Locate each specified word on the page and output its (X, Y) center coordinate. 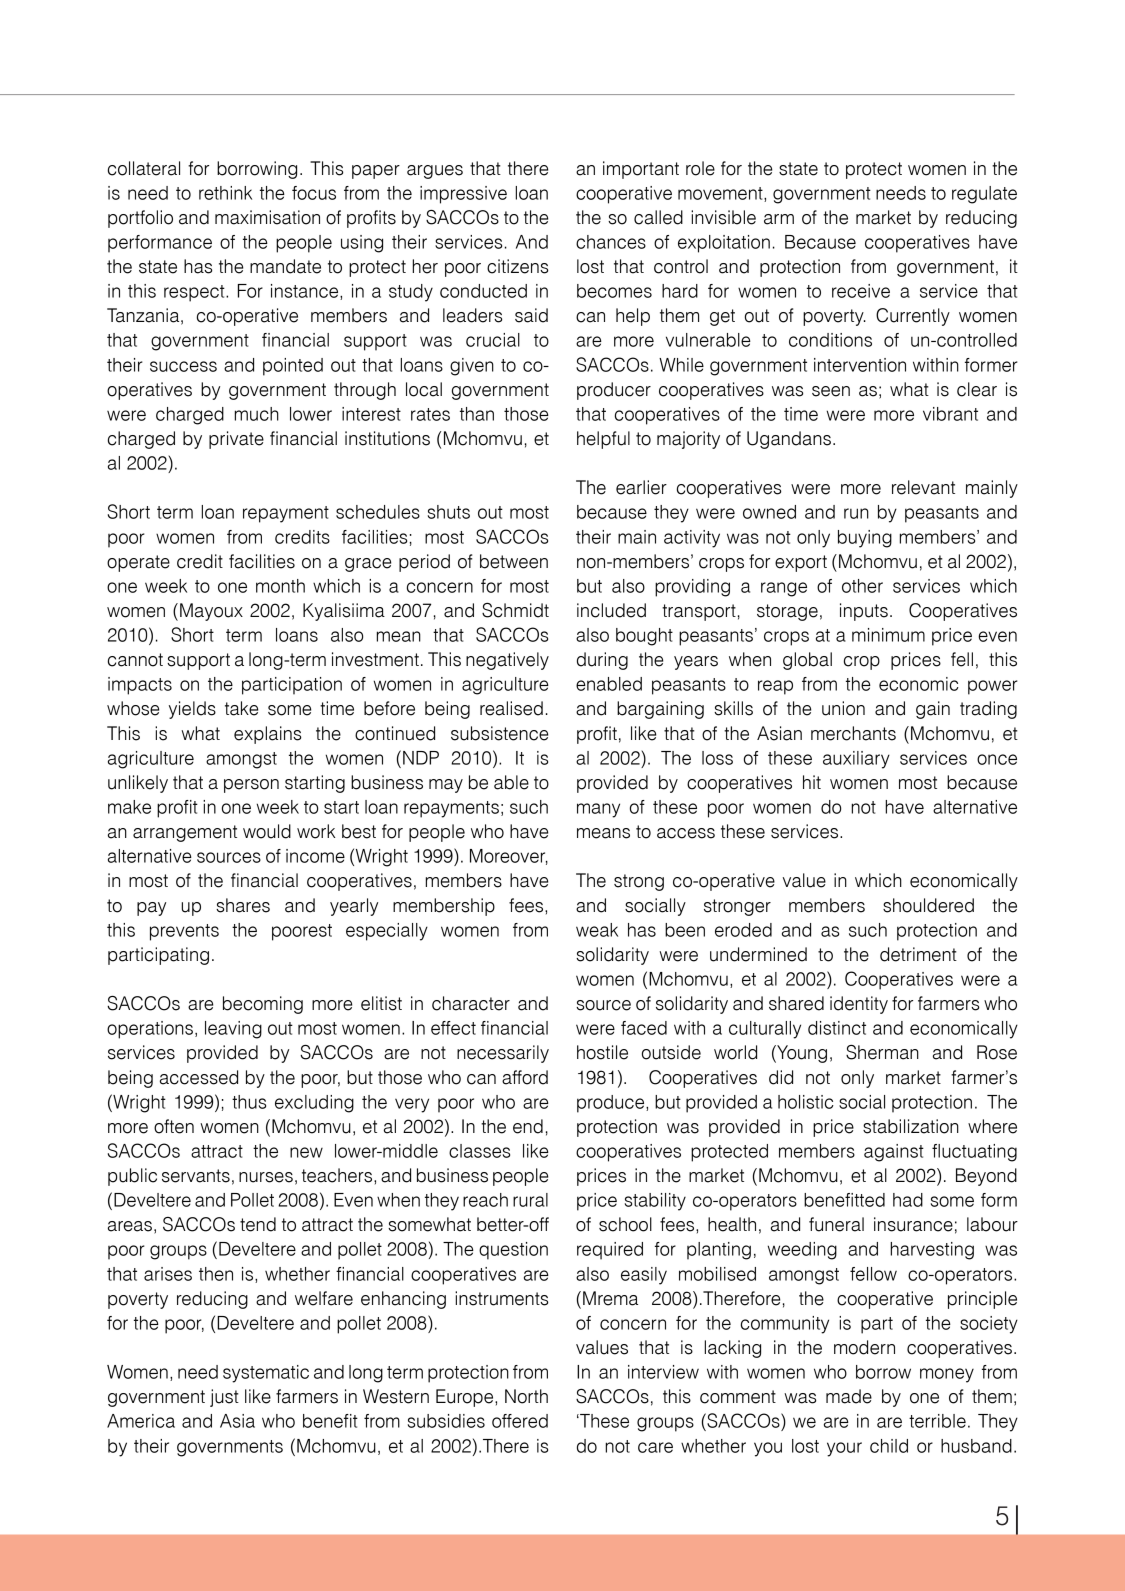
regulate (984, 195)
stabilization (911, 1126)
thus (249, 1102)
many (598, 810)
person (251, 786)
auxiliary (856, 760)
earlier (641, 487)
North (526, 1396)
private (236, 440)
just (224, 1398)
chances (611, 242)
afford (525, 1077)
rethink (225, 193)
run (856, 513)
